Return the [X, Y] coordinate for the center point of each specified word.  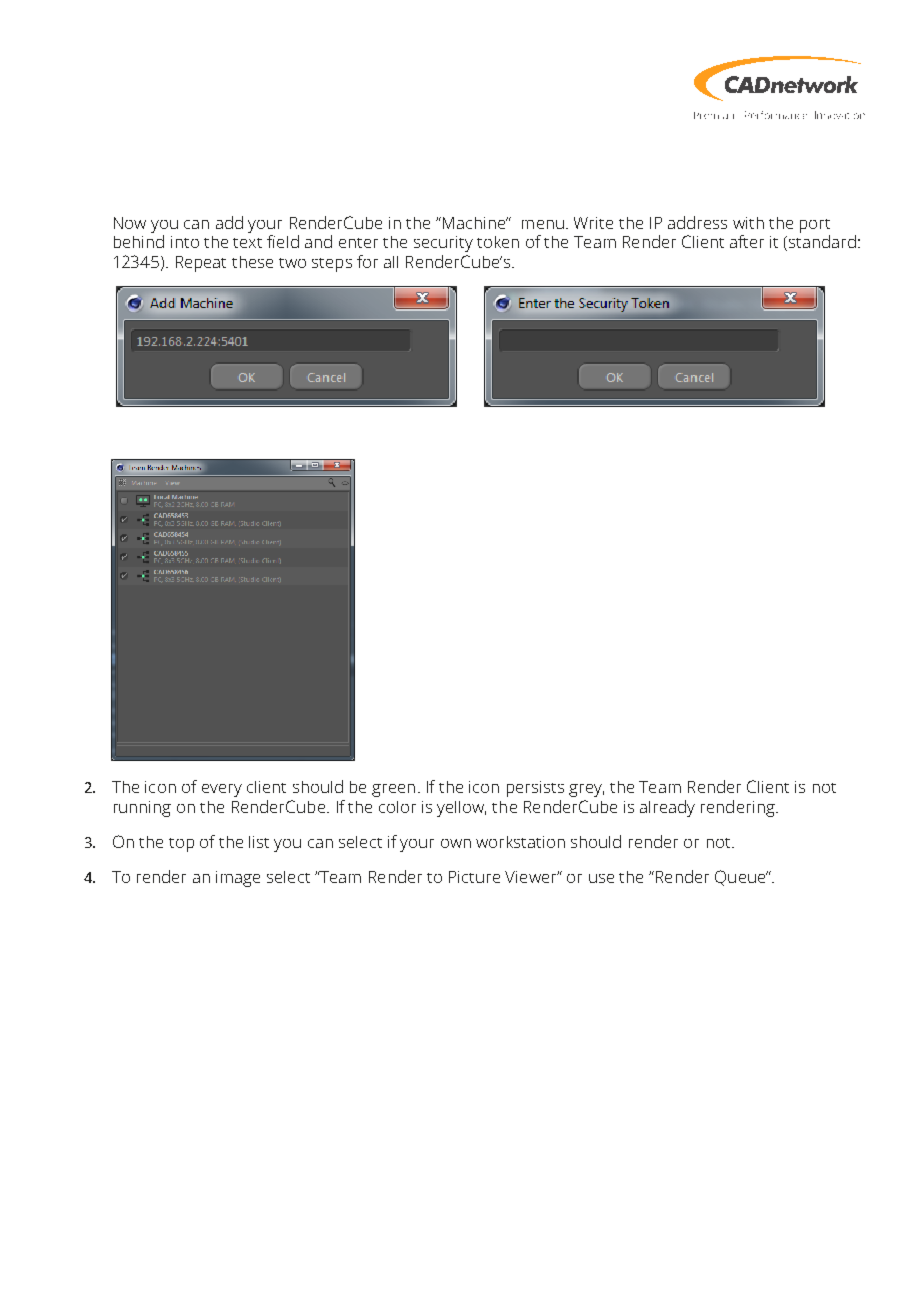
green [393, 790]
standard [821, 243]
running [142, 809]
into [185, 242]
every [222, 790]
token [498, 242]
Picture [474, 877]
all [391, 262]
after [747, 241]
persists [535, 789]
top [181, 845]
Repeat [201, 264]
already [667, 808]
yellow [461, 809]
